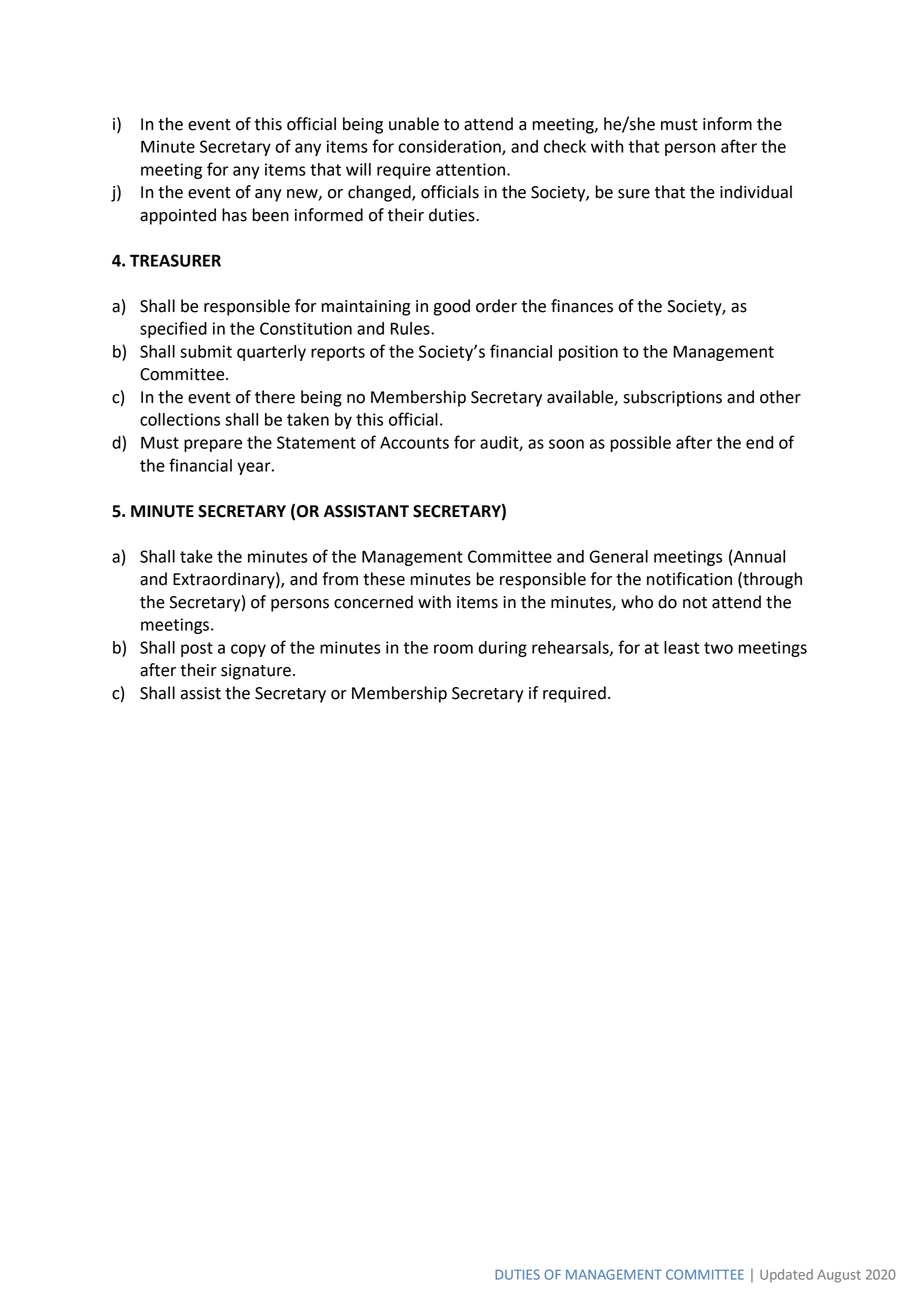 The width and height of the image is (924, 1308). Describe the element at coordinates (756, 192) in the image. I see `individual` at that location.
